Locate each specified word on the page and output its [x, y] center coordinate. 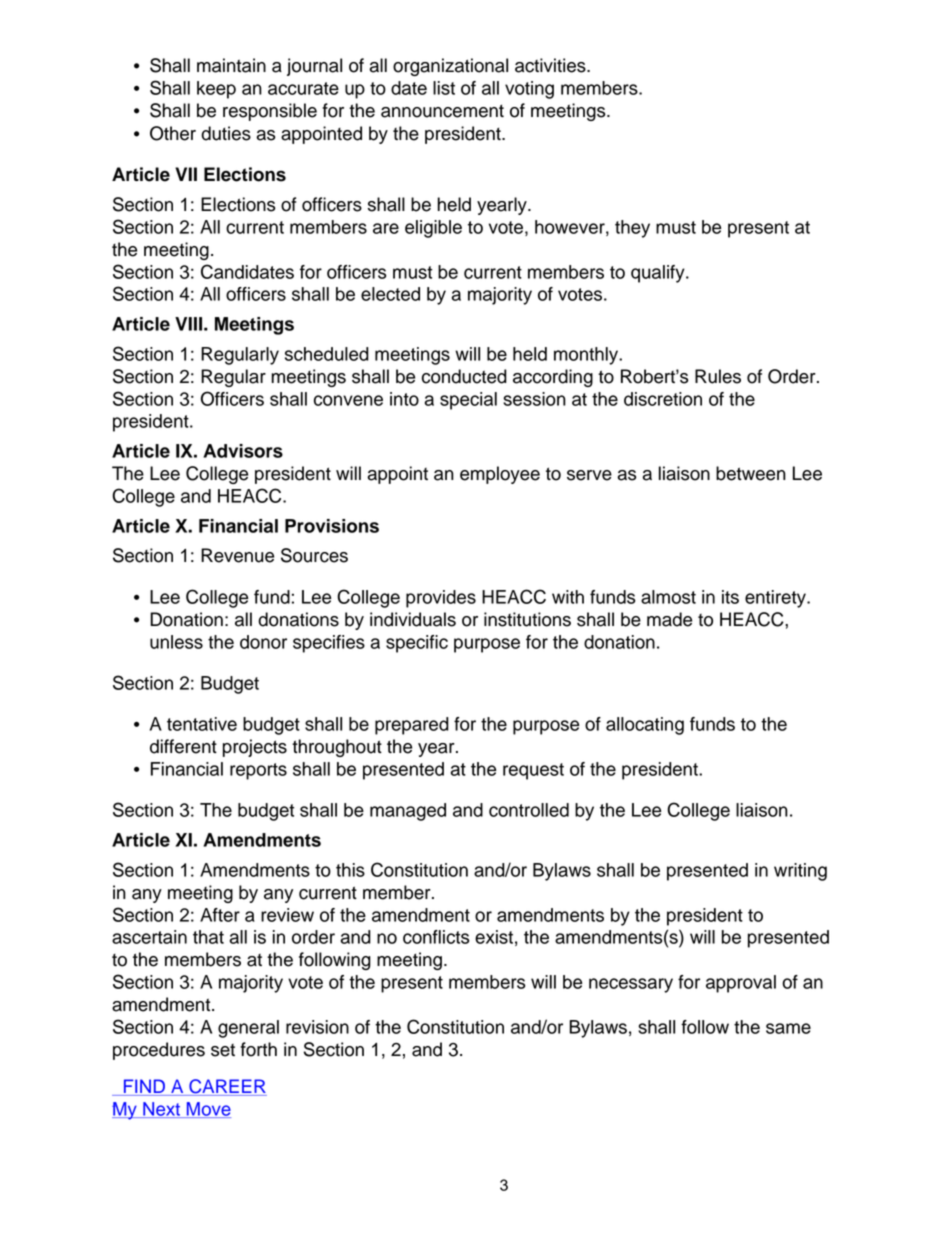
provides [441, 599]
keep [216, 90]
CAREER [227, 1087]
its [730, 597]
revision [317, 1027]
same [788, 1028]
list [444, 88]
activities [551, 65]
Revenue [237, 555]
